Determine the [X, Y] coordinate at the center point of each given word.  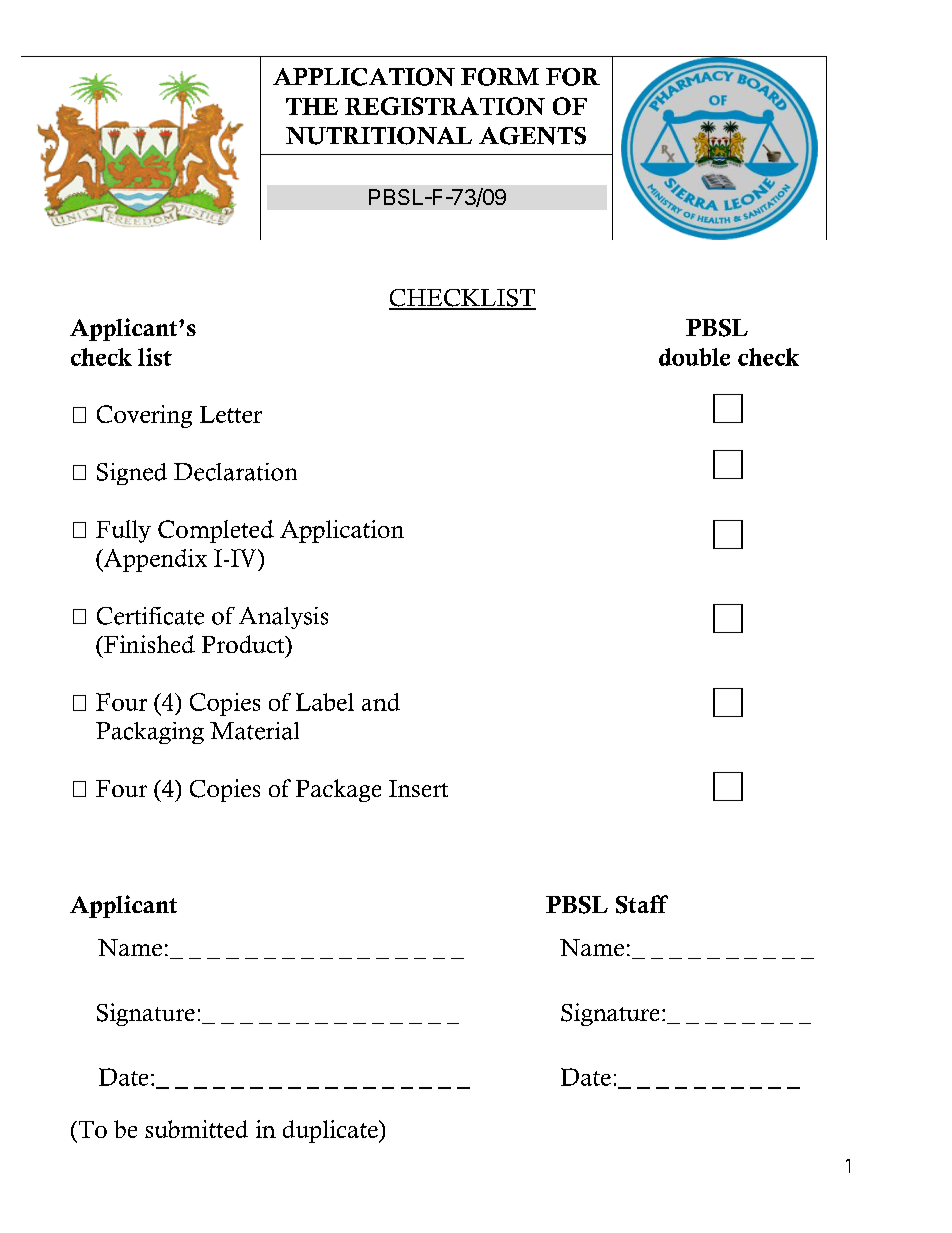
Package [338, 790]
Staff [642, 904]
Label [325, 702]
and [381, 702]
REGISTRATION [445, 106]
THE [312, 106]
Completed [216, 531]
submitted [196, 1129]
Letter [231, 414]
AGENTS [532, 136]
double [694, 357]
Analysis [283, 618]
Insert [418, 788]
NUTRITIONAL [379, 136]
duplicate [331, 1131]
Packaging [150, 733]
